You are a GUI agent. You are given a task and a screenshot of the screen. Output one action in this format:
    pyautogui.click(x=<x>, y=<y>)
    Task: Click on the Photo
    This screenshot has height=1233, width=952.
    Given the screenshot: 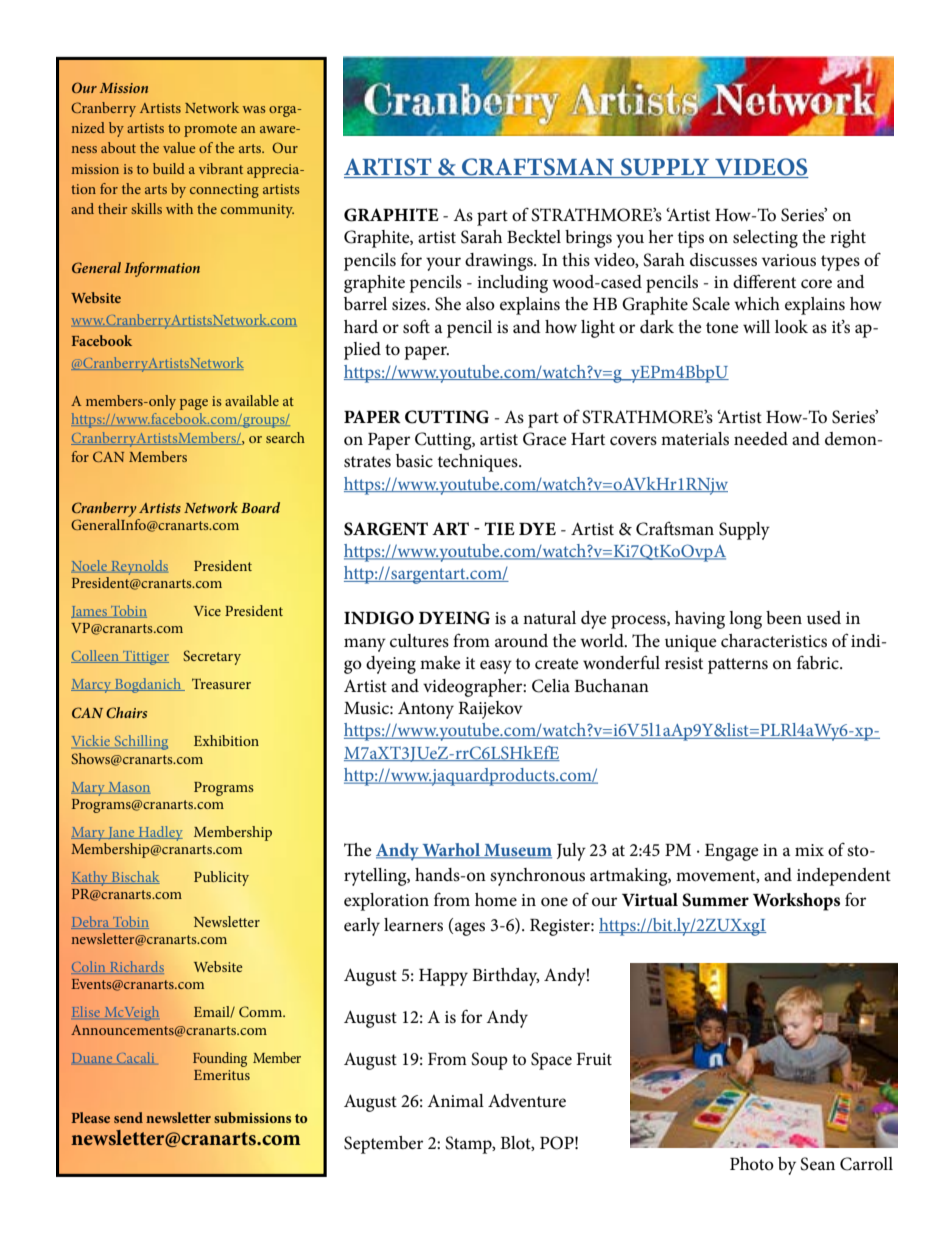 What is the action you would take?
    pyautogui.click(x=752, y=1163)
